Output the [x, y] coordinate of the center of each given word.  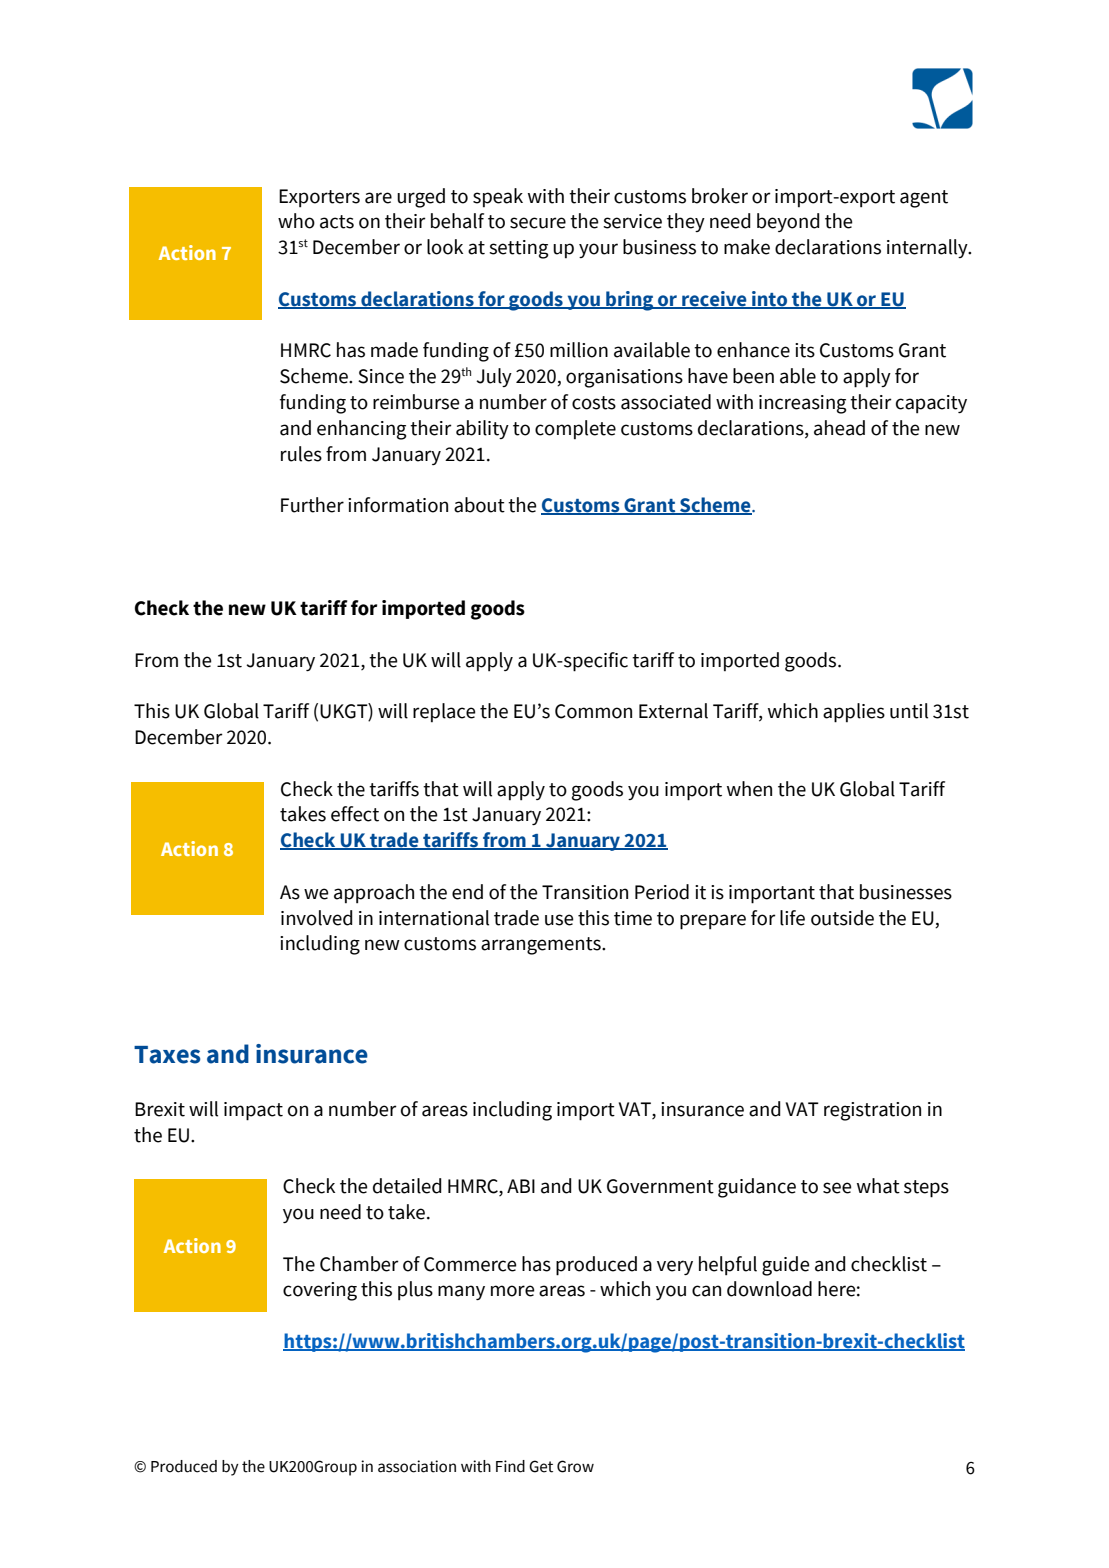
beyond [788, 222]
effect [355, 814]
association [417, 1466]
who [296, 221]
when [749, 789]
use [559, 920]
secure [538, 223]
